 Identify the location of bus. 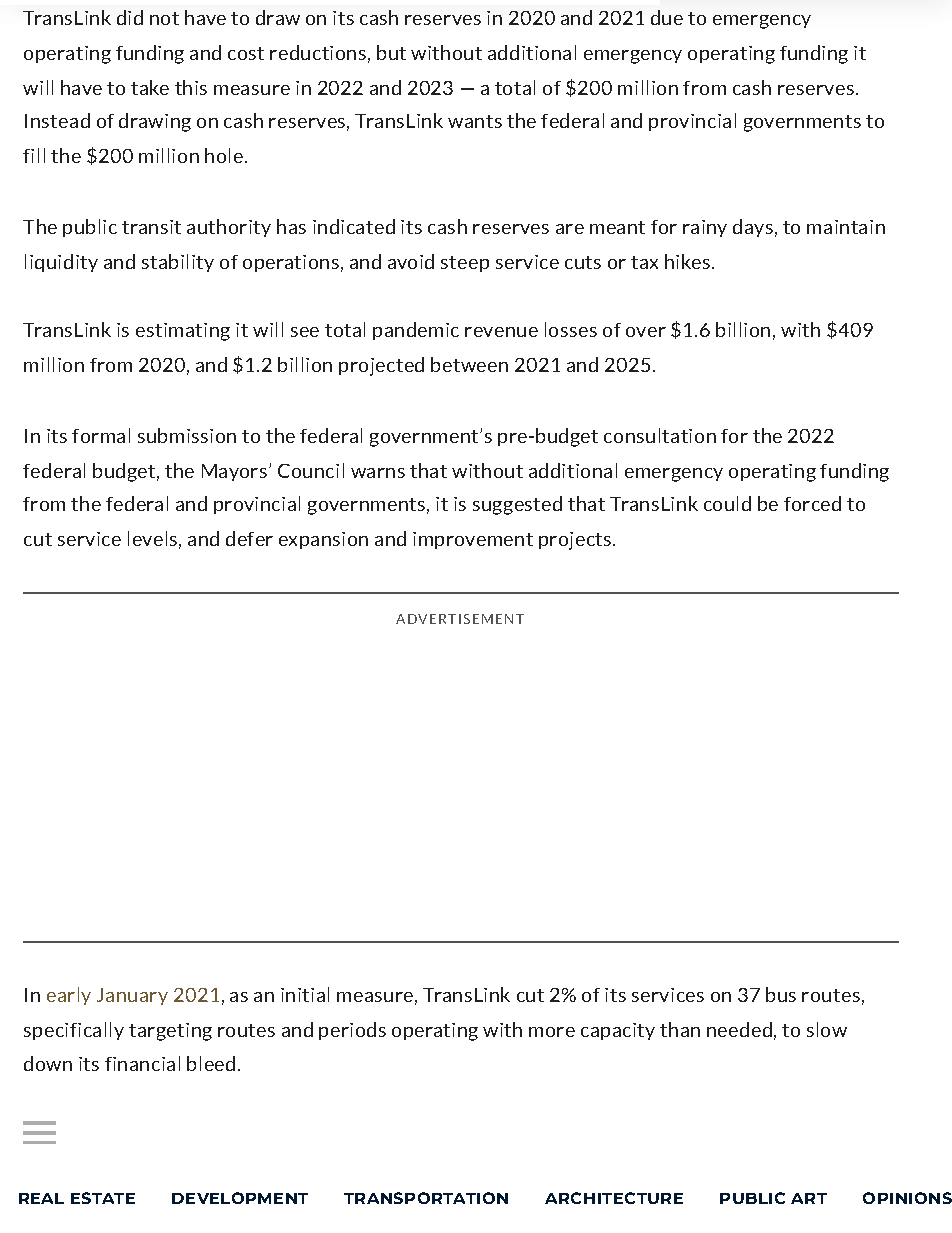
(781, 994).
